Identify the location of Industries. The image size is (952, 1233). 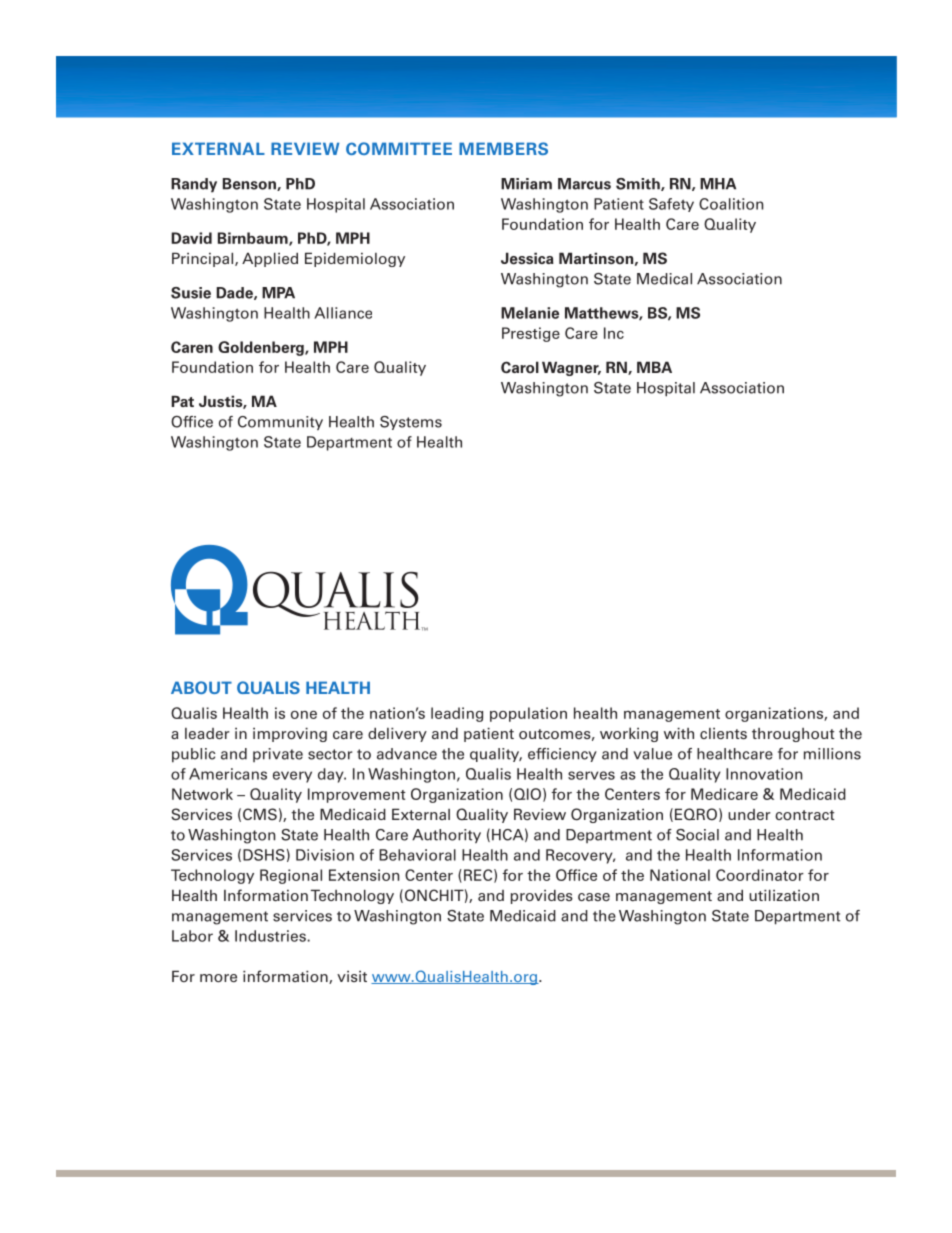
(271, 936).
